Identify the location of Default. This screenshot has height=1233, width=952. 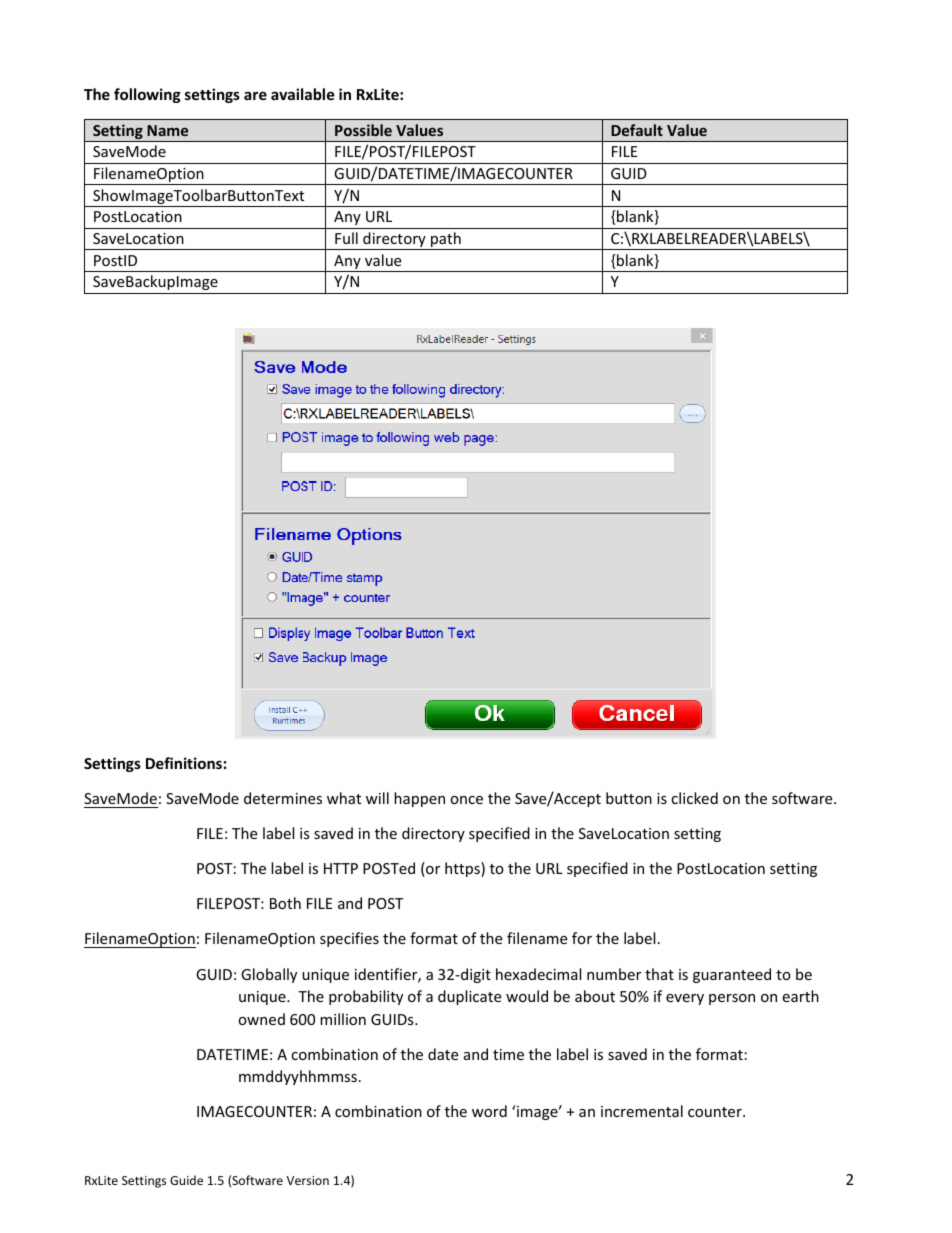
(637, 130).
